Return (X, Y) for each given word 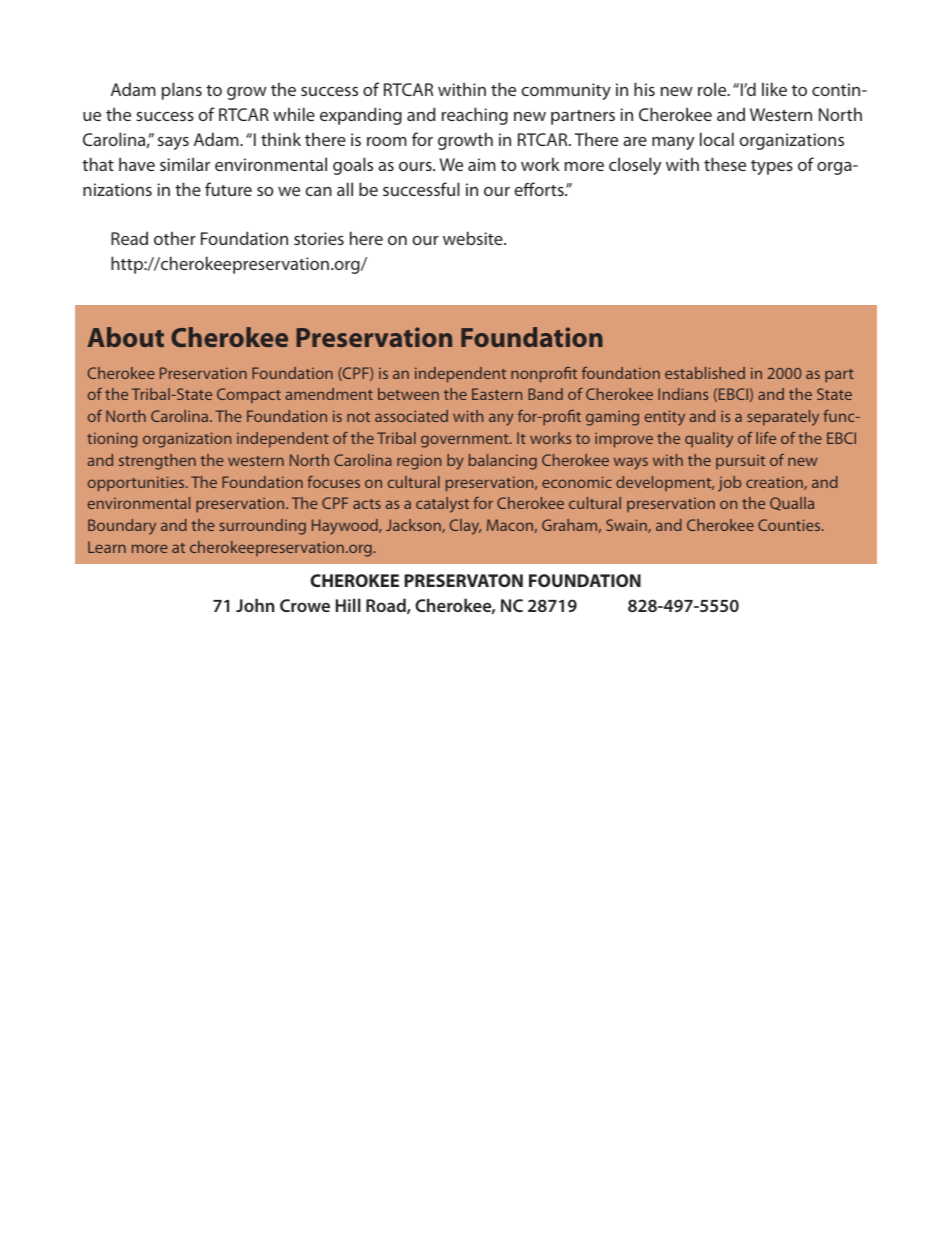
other (175, 238)
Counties (790, 525)
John (255, 605)
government (466, 441)
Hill (348, 605)
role (713, 89)
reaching (475, 116)
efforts (540, 189)
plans (182, 91)
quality (709, 440)
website (474, 238)
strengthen (157, 462)
